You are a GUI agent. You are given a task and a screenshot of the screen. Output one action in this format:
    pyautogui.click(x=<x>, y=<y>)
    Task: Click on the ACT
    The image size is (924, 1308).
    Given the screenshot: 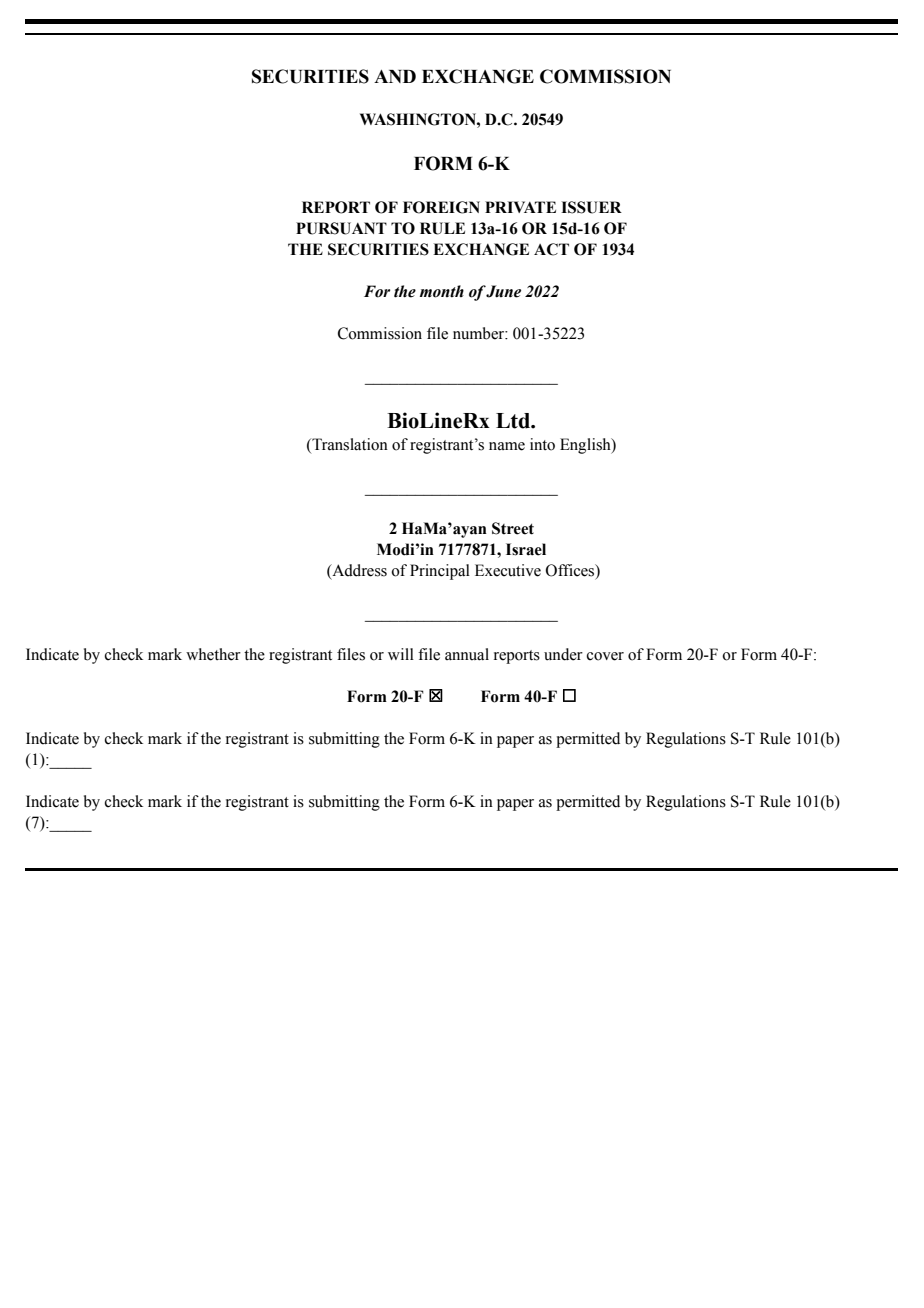 What is the action you would take?
    pyautogui.click(x=551, y=249)
